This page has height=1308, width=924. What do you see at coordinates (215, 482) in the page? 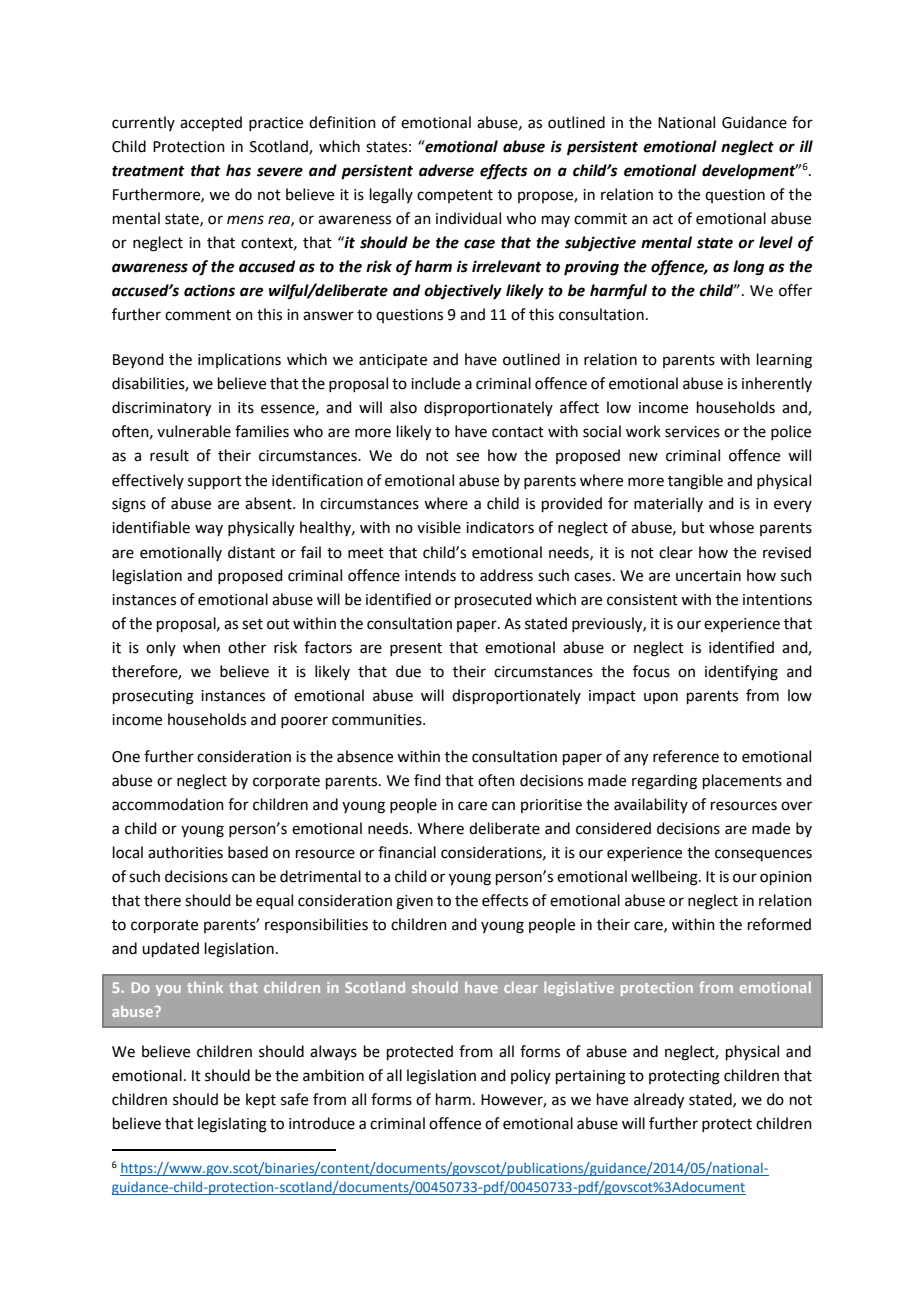
I see `support` at bounding box center [215, 482].
